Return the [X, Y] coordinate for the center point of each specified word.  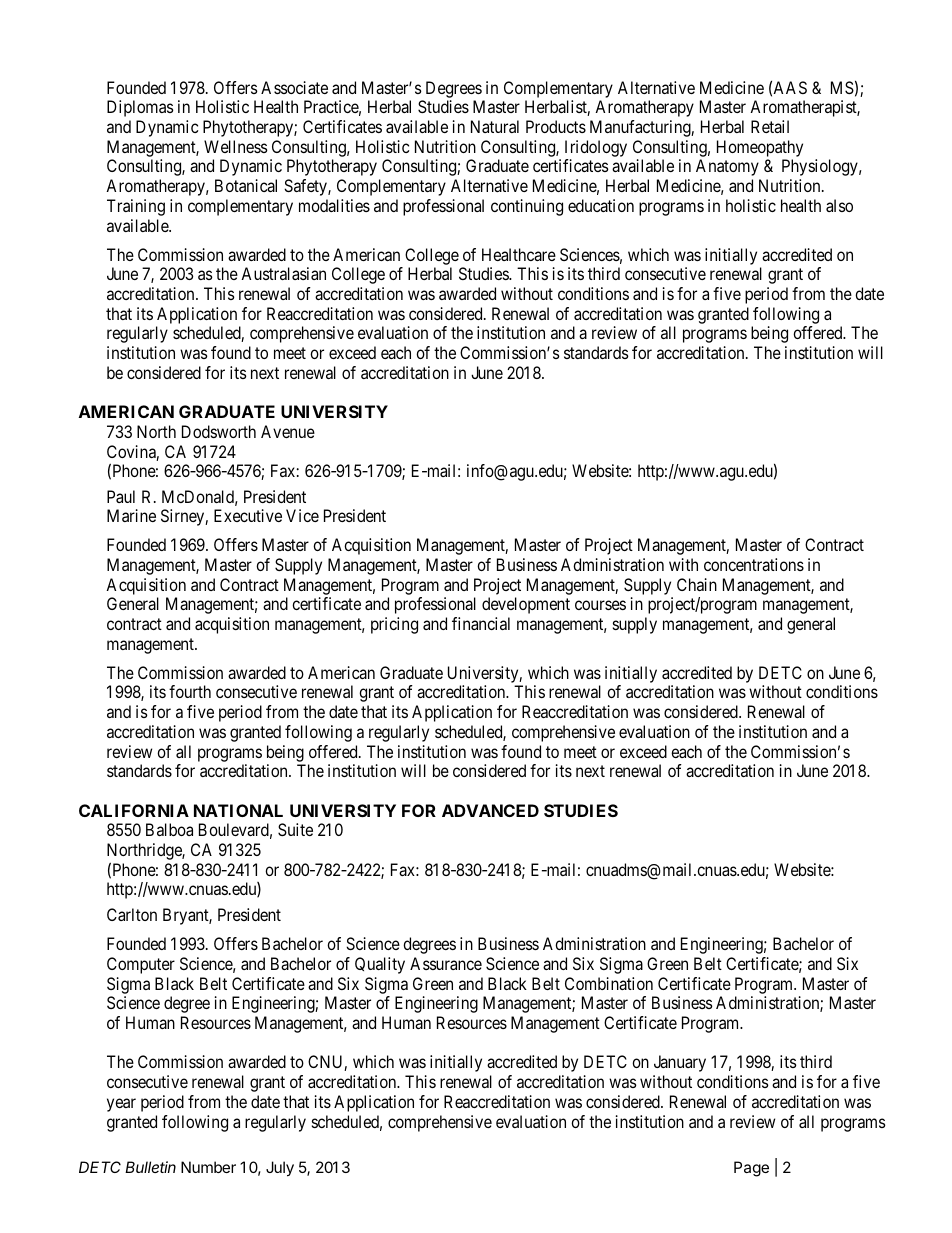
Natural [495, 126]
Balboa [169, 829]
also [839, 205]
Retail [770, 126]
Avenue [288, 431]
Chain [697, 584]
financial [481, 623]
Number [208, 1167]
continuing [527, 207]
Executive [248, 515]
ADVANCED [490, 810]
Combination [609, 983]
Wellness [236, 146]
